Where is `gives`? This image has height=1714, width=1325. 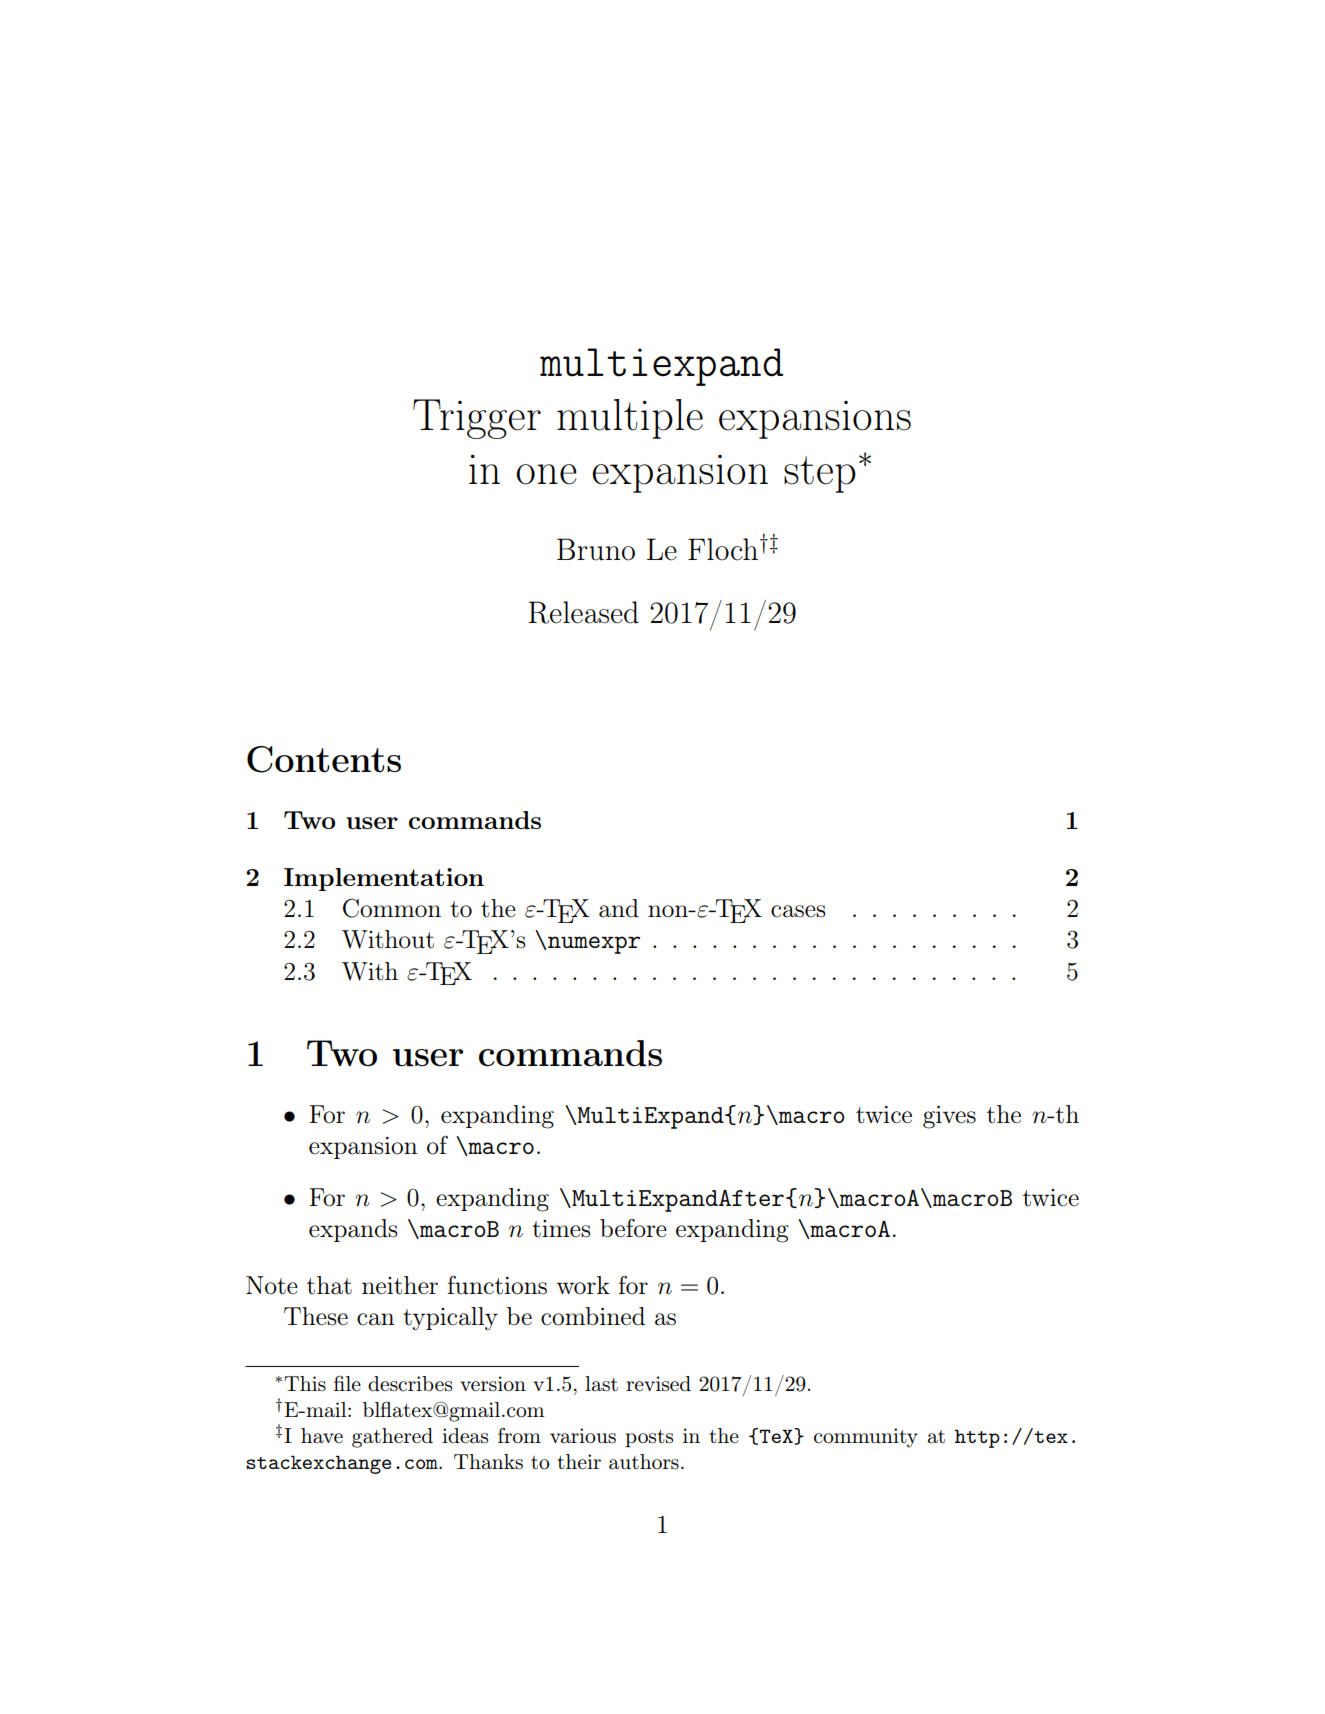 gives is located at coordinates (949, 1117).
